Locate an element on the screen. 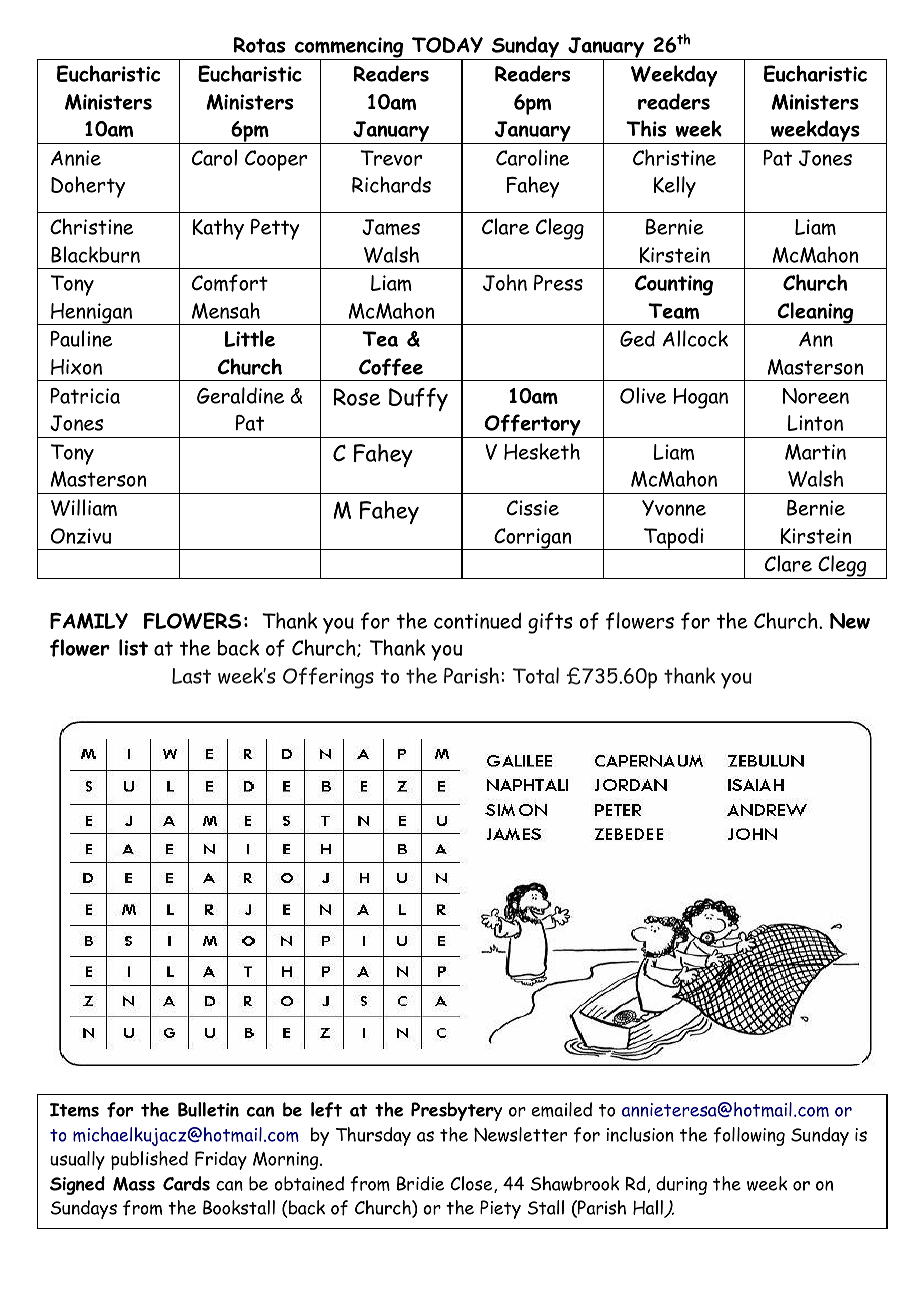  continued is located at coordinates (477, 620).
